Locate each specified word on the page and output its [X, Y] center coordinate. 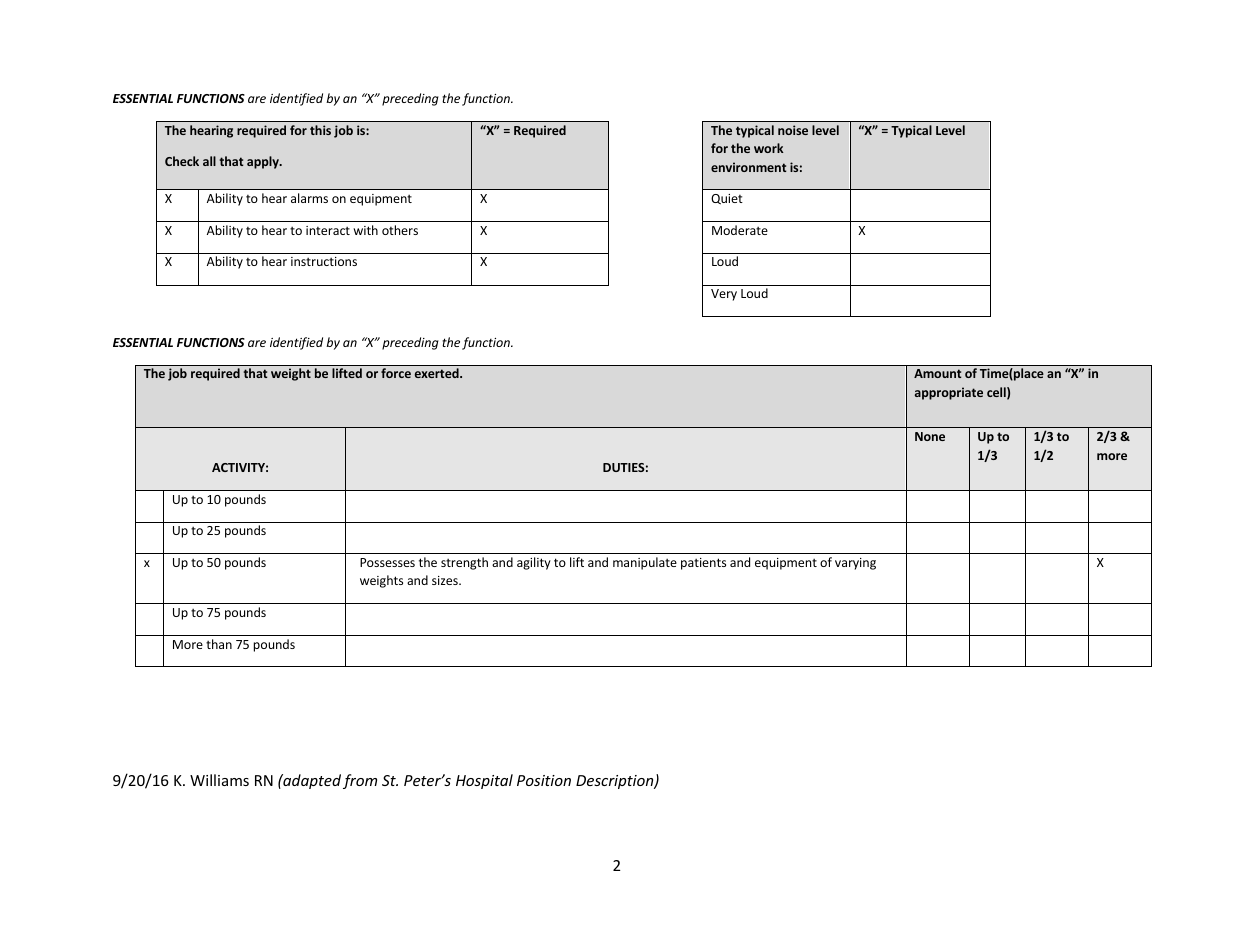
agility [534, 563]
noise [793, 130]
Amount [937, 373]
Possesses [387, 562]
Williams [219, 780]
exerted [438, 373]
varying [855, 564]
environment [748, 167]
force [396, 373]
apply [264, 162]
